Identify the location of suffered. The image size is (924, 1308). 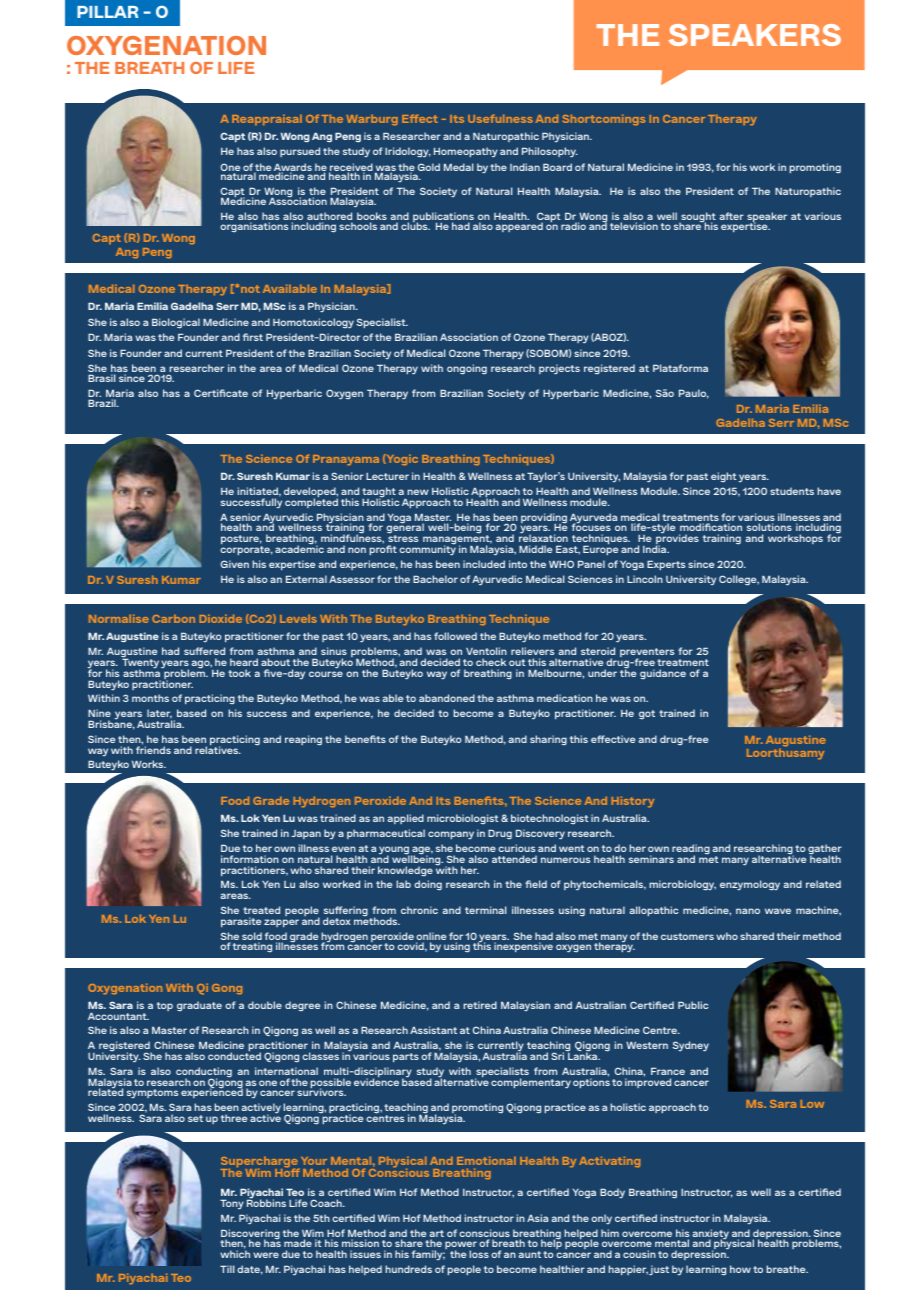
(204, 651).
